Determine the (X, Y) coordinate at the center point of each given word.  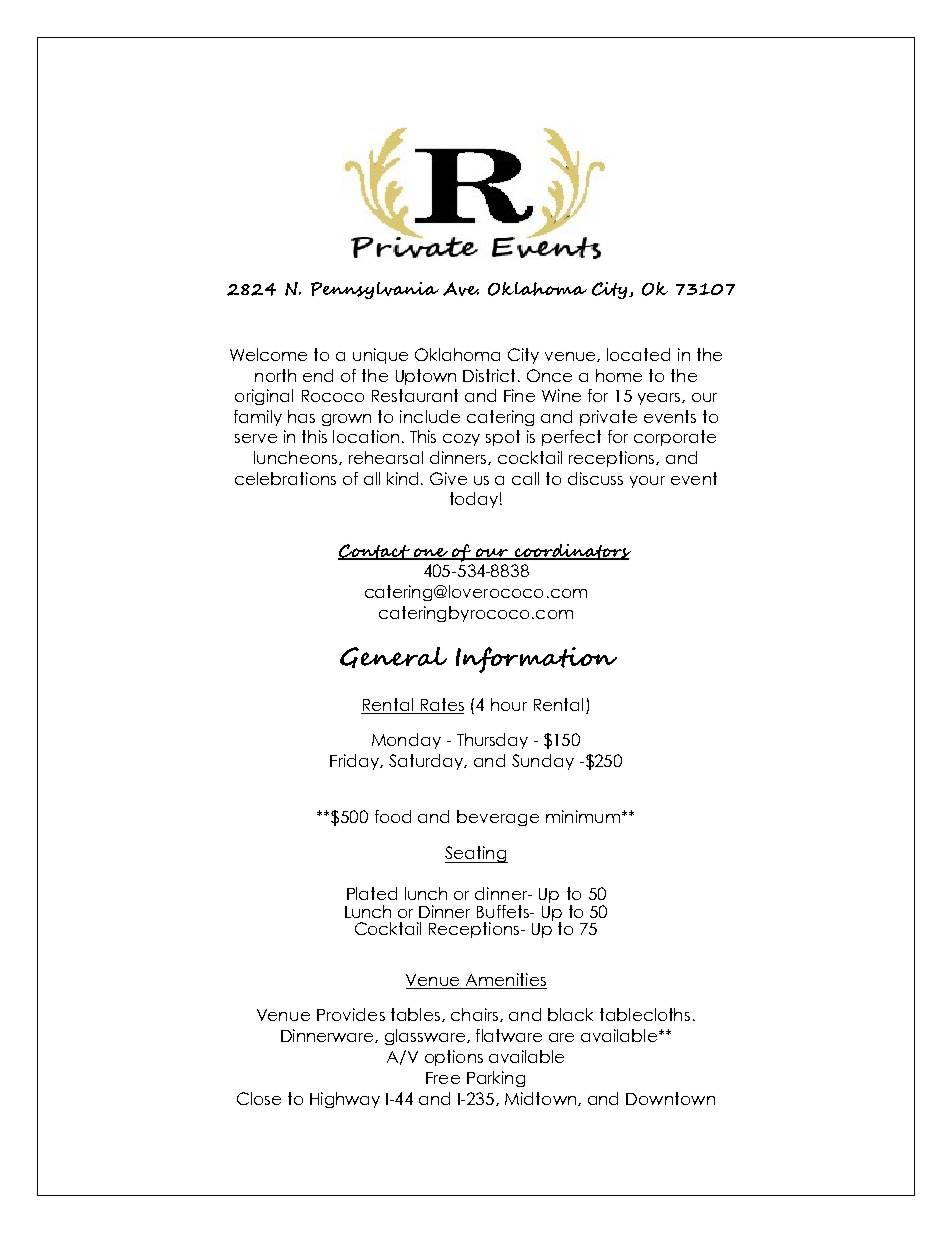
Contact (375, 552)
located (638, 354)
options (454, 1058)
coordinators (572, 552)
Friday (355, 762)
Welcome (268, 354)
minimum (583, 816)
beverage (498, 818)
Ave (461, 289)
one (431, 553)
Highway (345, 1100)
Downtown (670, 1098)
